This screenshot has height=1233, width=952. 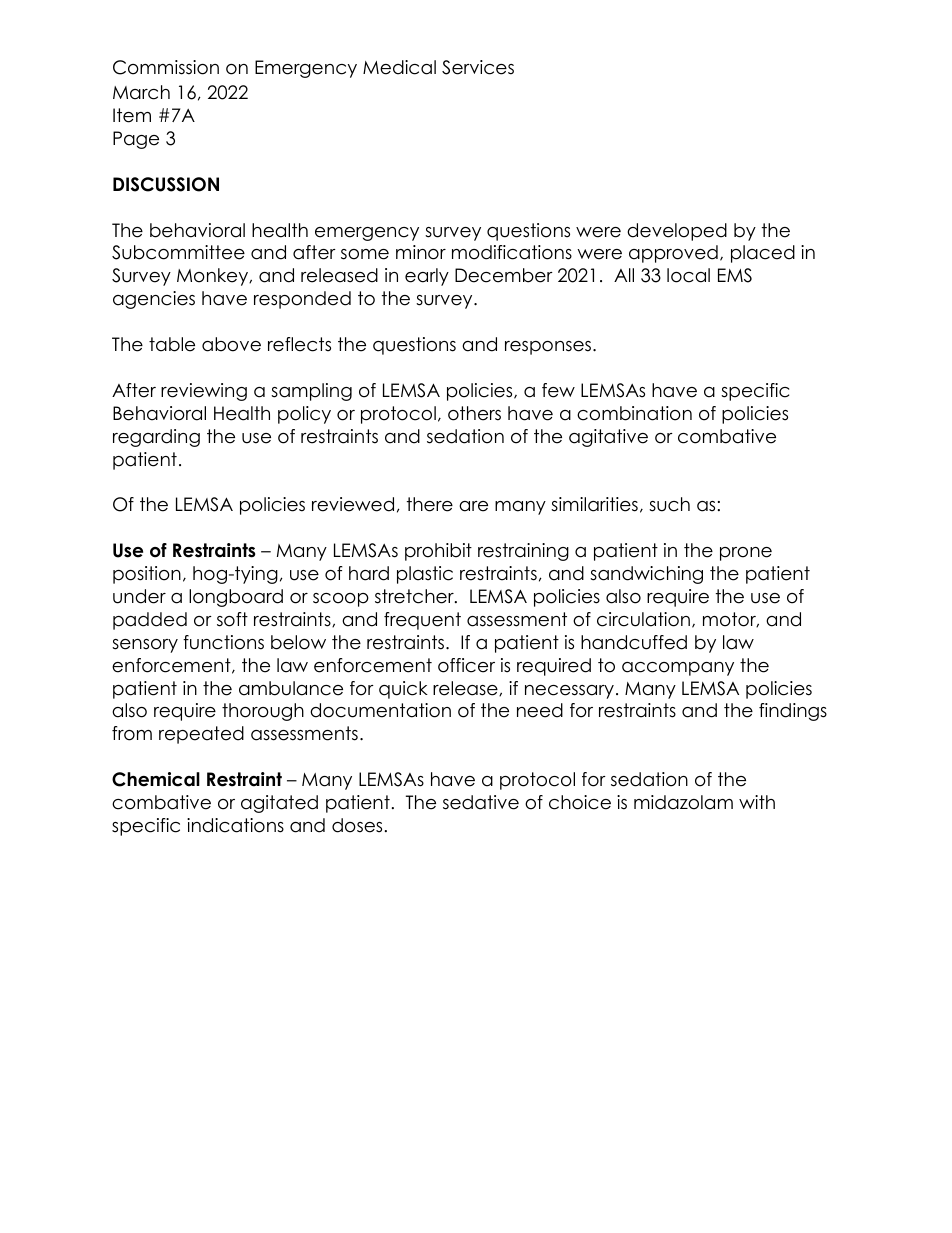 I want to click on early, so click(x=427, y=277).
